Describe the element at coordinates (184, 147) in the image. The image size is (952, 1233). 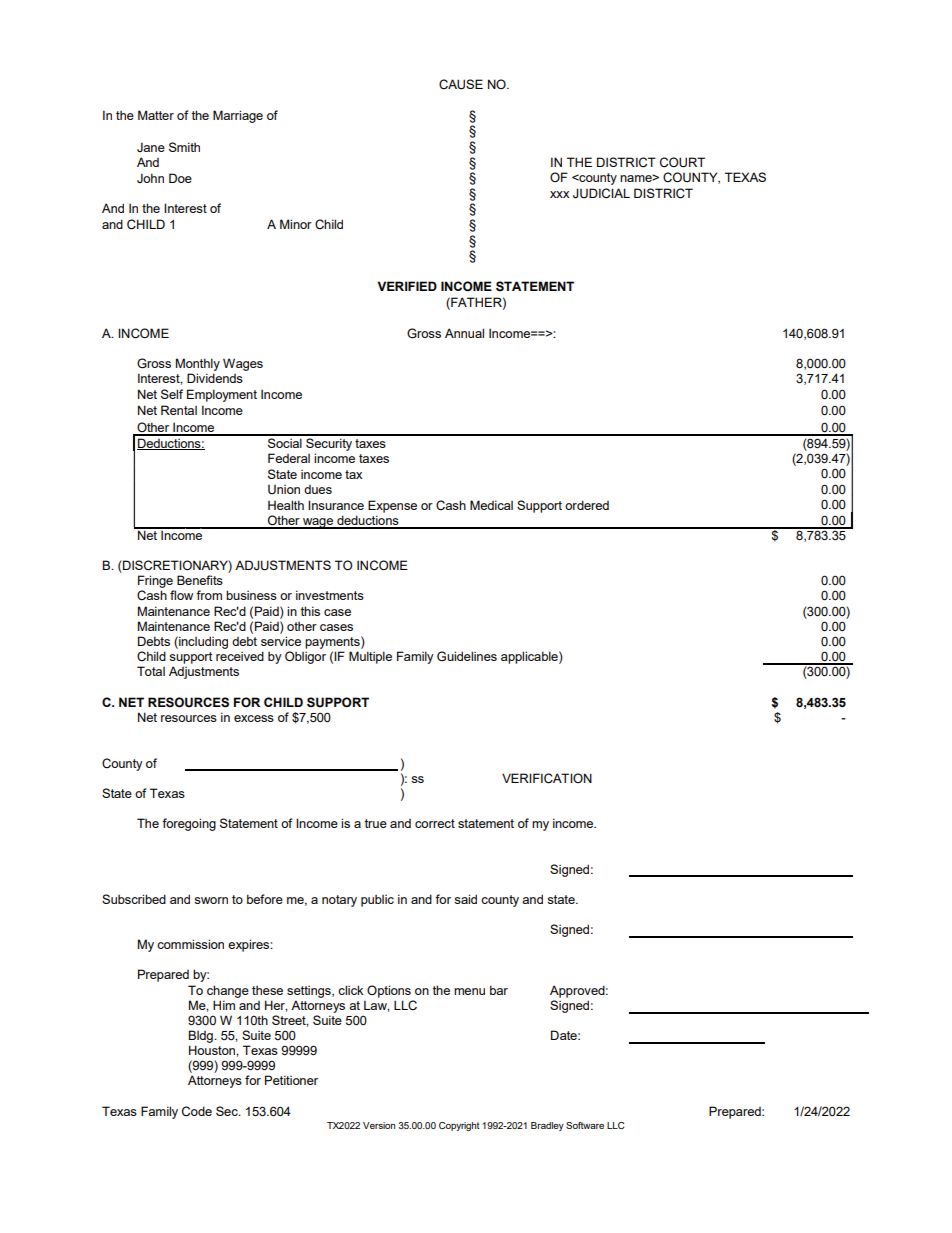
I see `Smith` at that location.
